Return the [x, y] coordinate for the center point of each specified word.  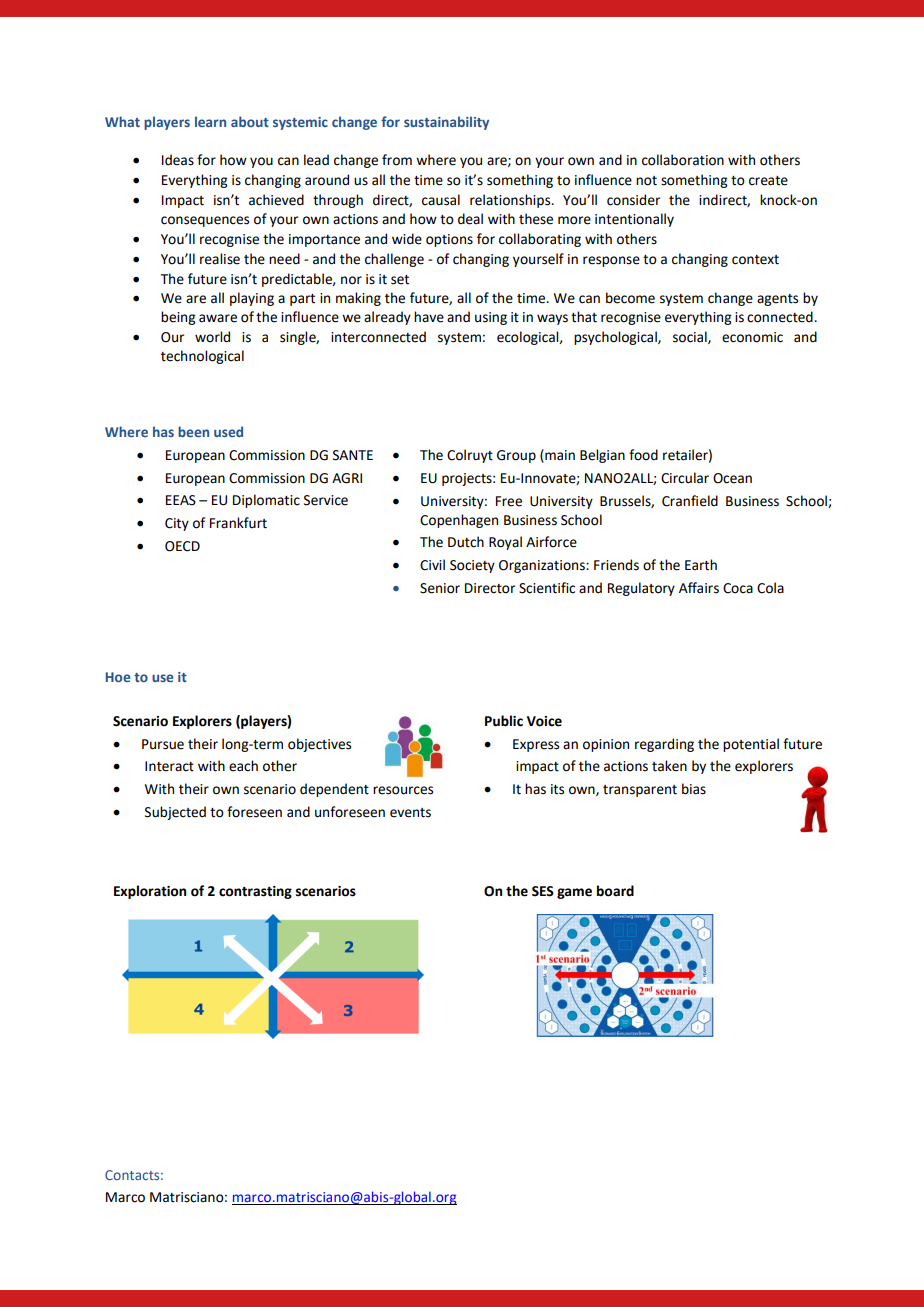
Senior [440, 588]
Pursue [163, 744]
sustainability [446, 123]
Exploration [150, 892]
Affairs [699, 588]
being [178, 318]
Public [504, 721]
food [643, 455]
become [630, 298]
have [429, 317]
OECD [182, 546]
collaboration [683, 160]
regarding [664, 745]
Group [516, 456]
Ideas [178, 160]
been [193, 431]
